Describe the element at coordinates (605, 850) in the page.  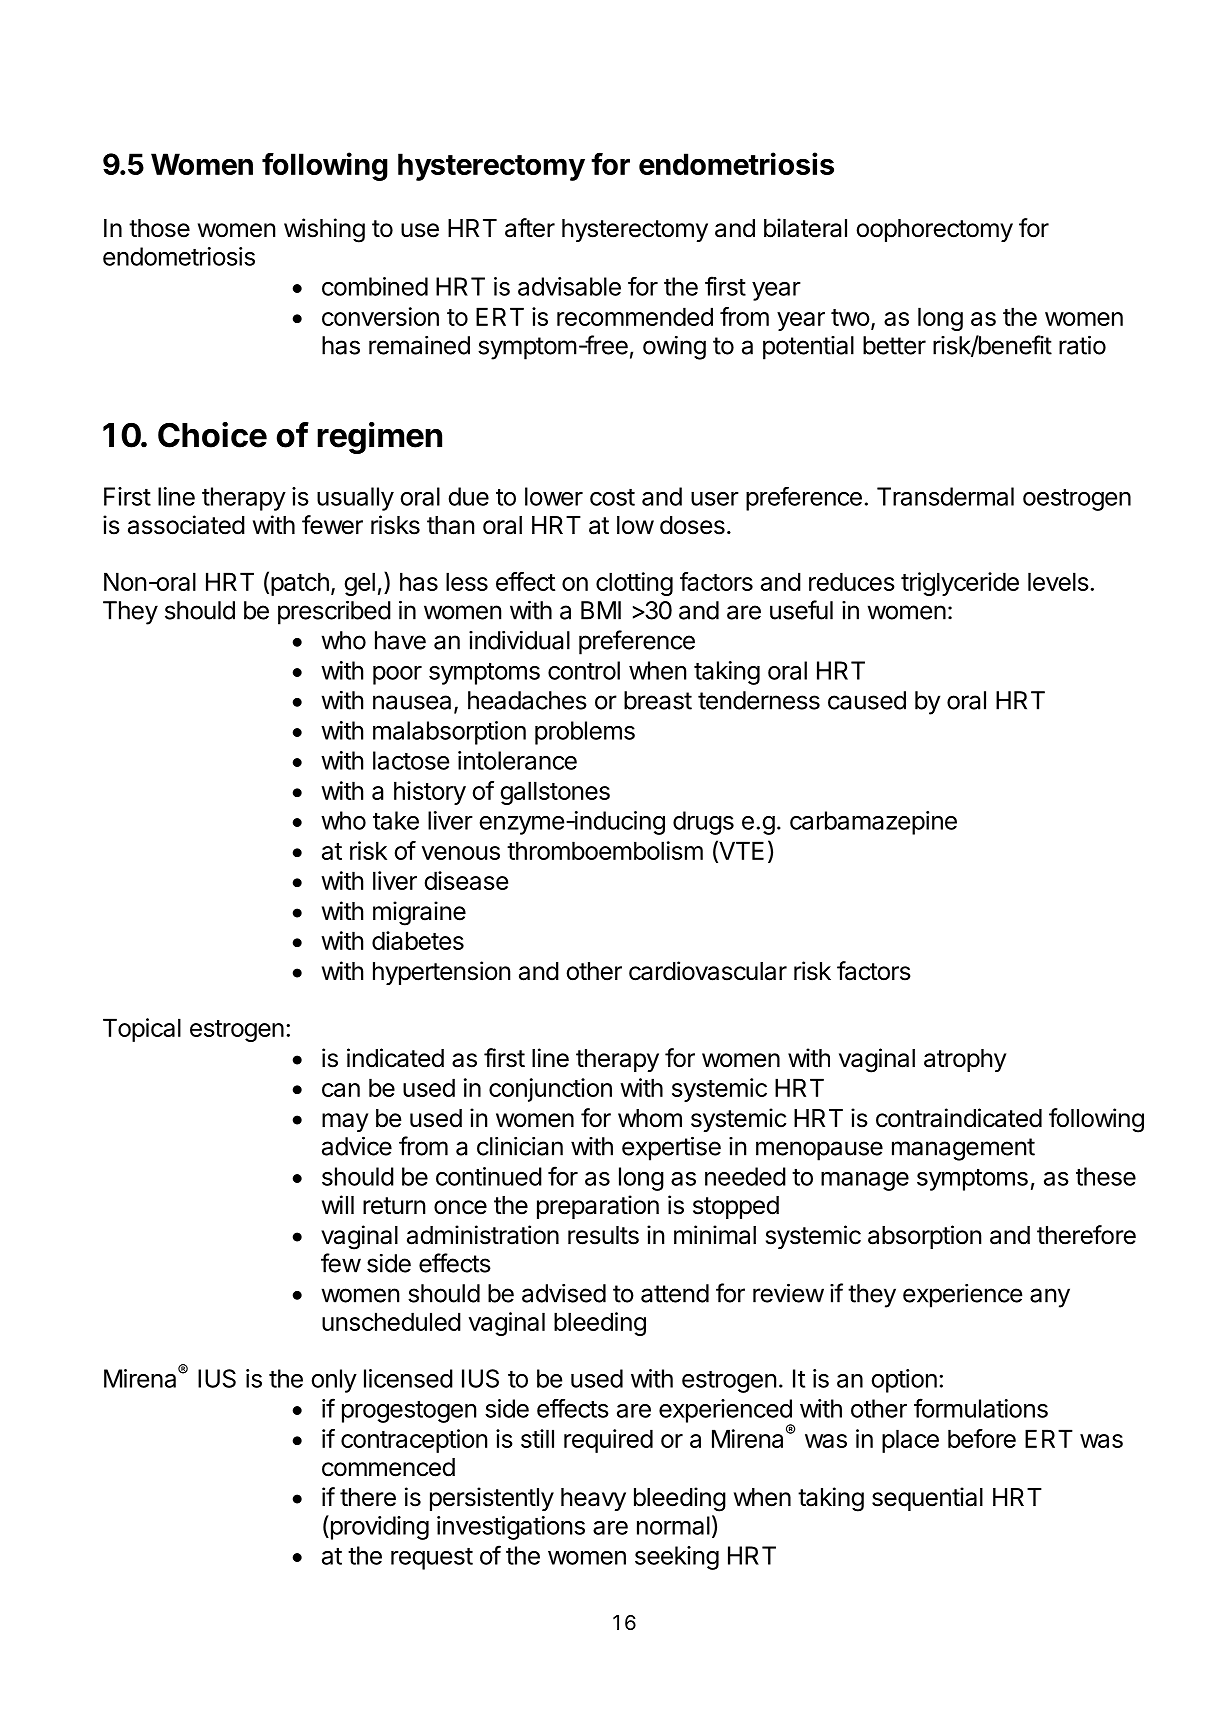
I see `thromboembolism` at that location.
